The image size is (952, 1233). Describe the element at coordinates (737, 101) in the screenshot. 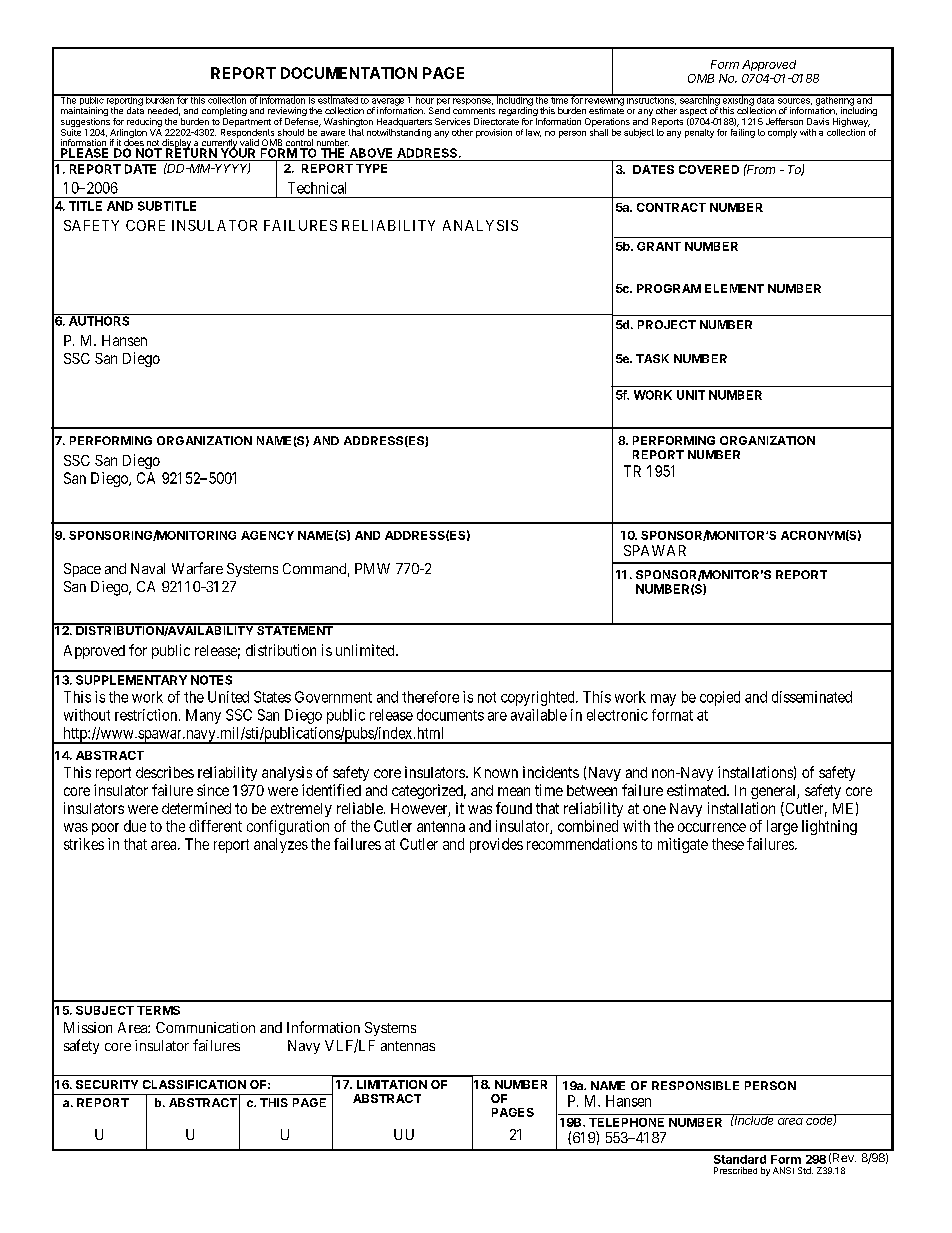

I see `existing` at that location.
